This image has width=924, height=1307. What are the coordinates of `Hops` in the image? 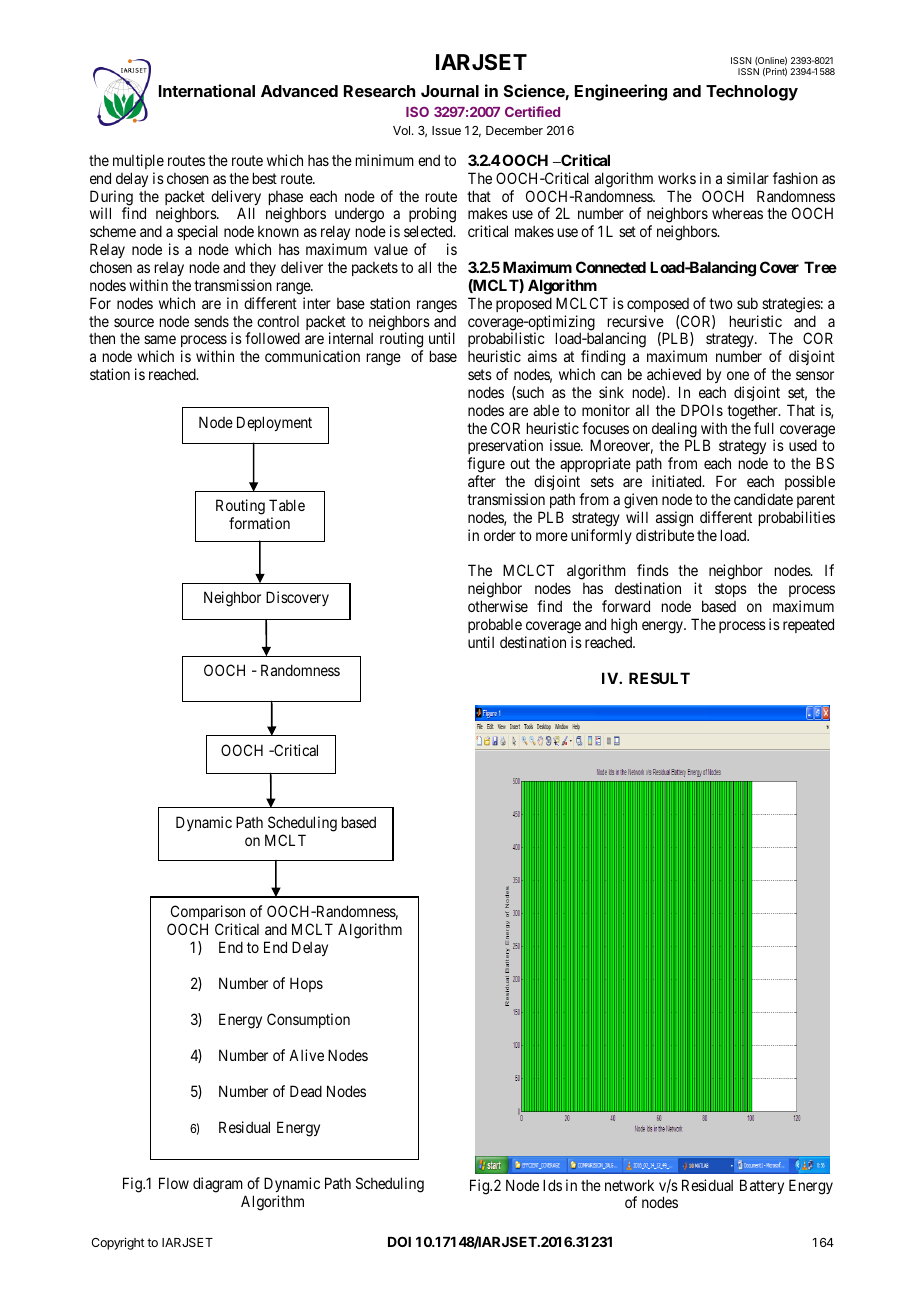 It's located at (306, 984).
